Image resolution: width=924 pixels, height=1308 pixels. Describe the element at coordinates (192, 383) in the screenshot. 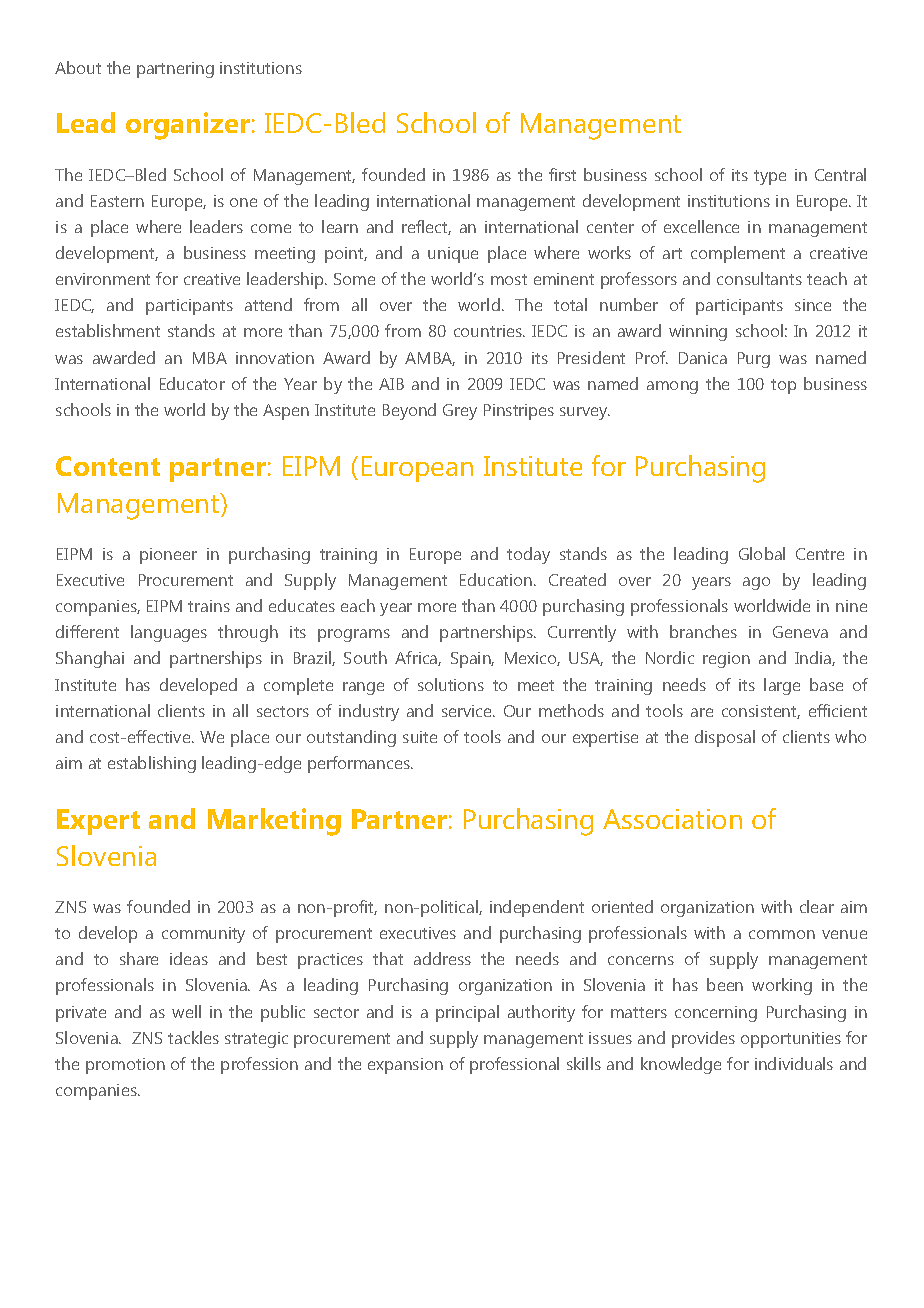

I see `Educator` at that location.
